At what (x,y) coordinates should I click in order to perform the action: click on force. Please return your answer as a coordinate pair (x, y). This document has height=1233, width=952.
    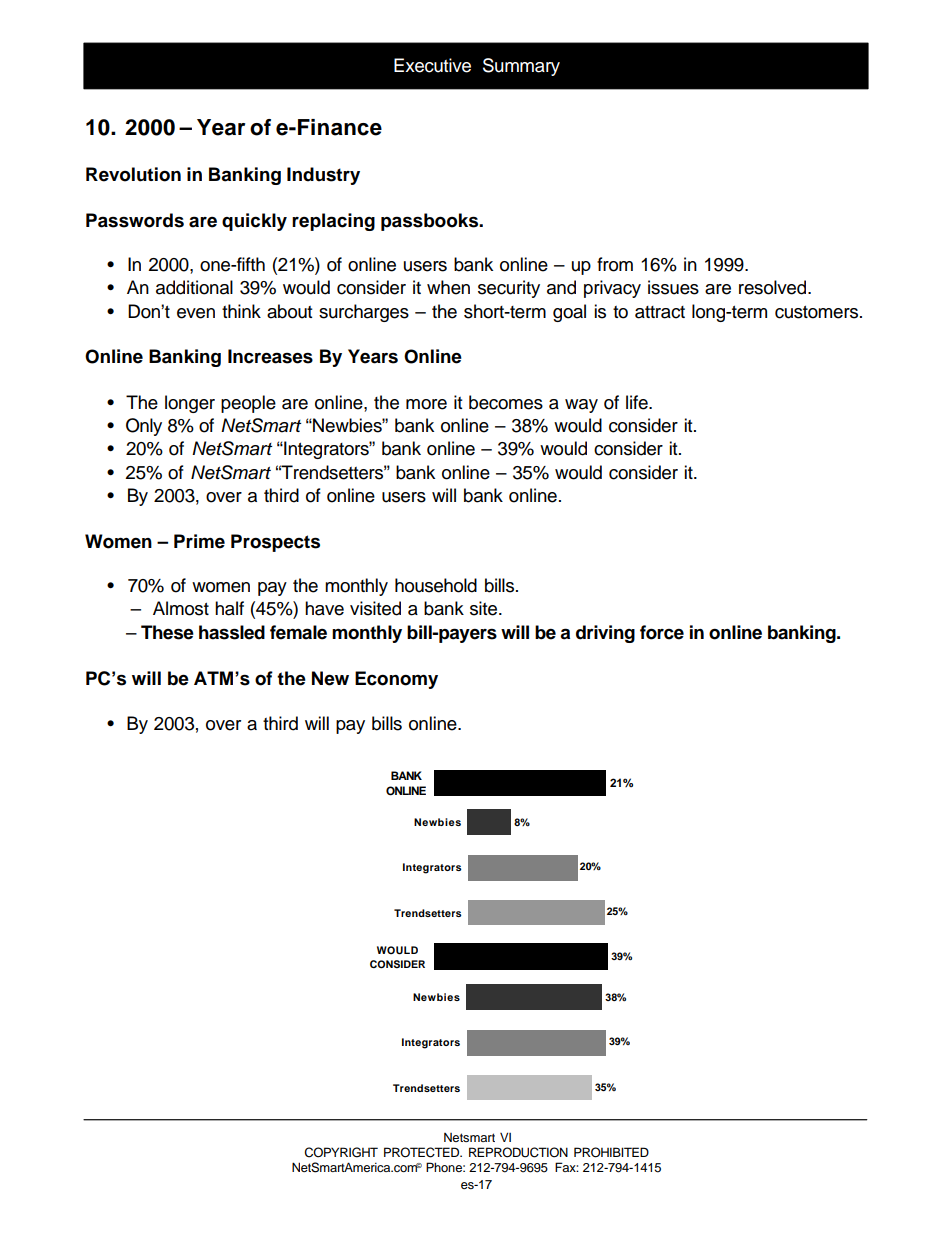
    Looking at the image, I should click on (662, 632).
